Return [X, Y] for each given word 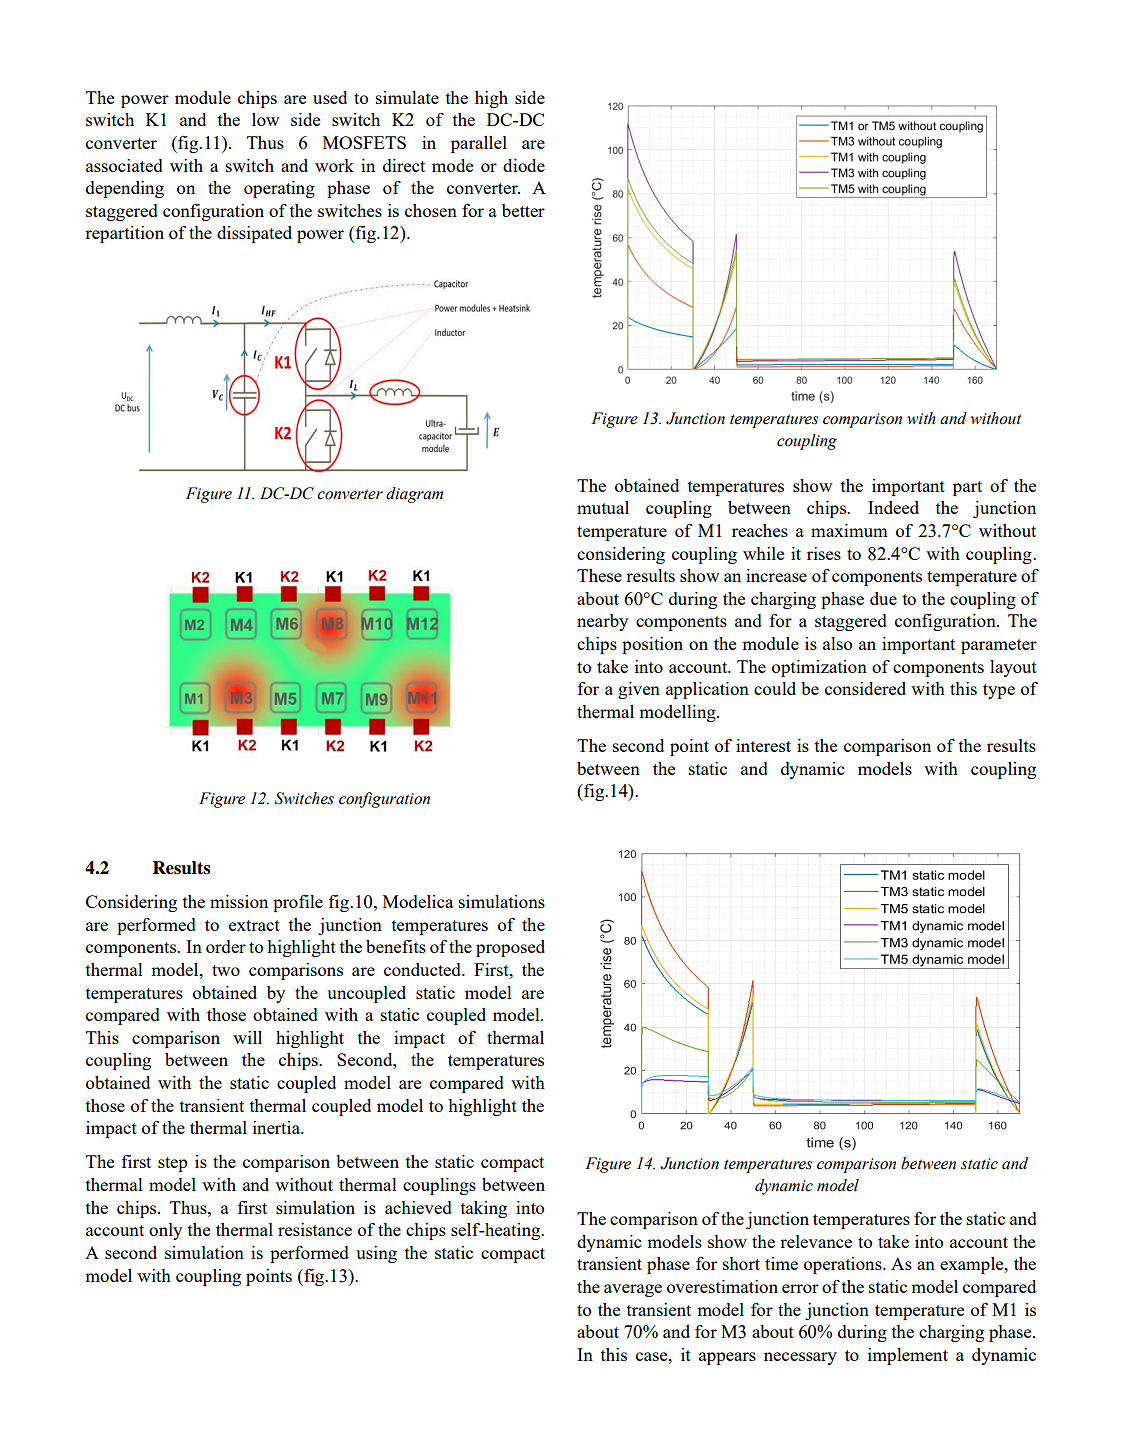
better [523, 210]
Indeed [893, 507]
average [633, 1290]
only [165, 1231]
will [247, 1037]
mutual [603, 507]
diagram [414, 495]
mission [239, 901]
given [639, 690]
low [266, 119]
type [999, 691]
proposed [510, 948]
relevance [816, 1241]
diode [524, 165]
